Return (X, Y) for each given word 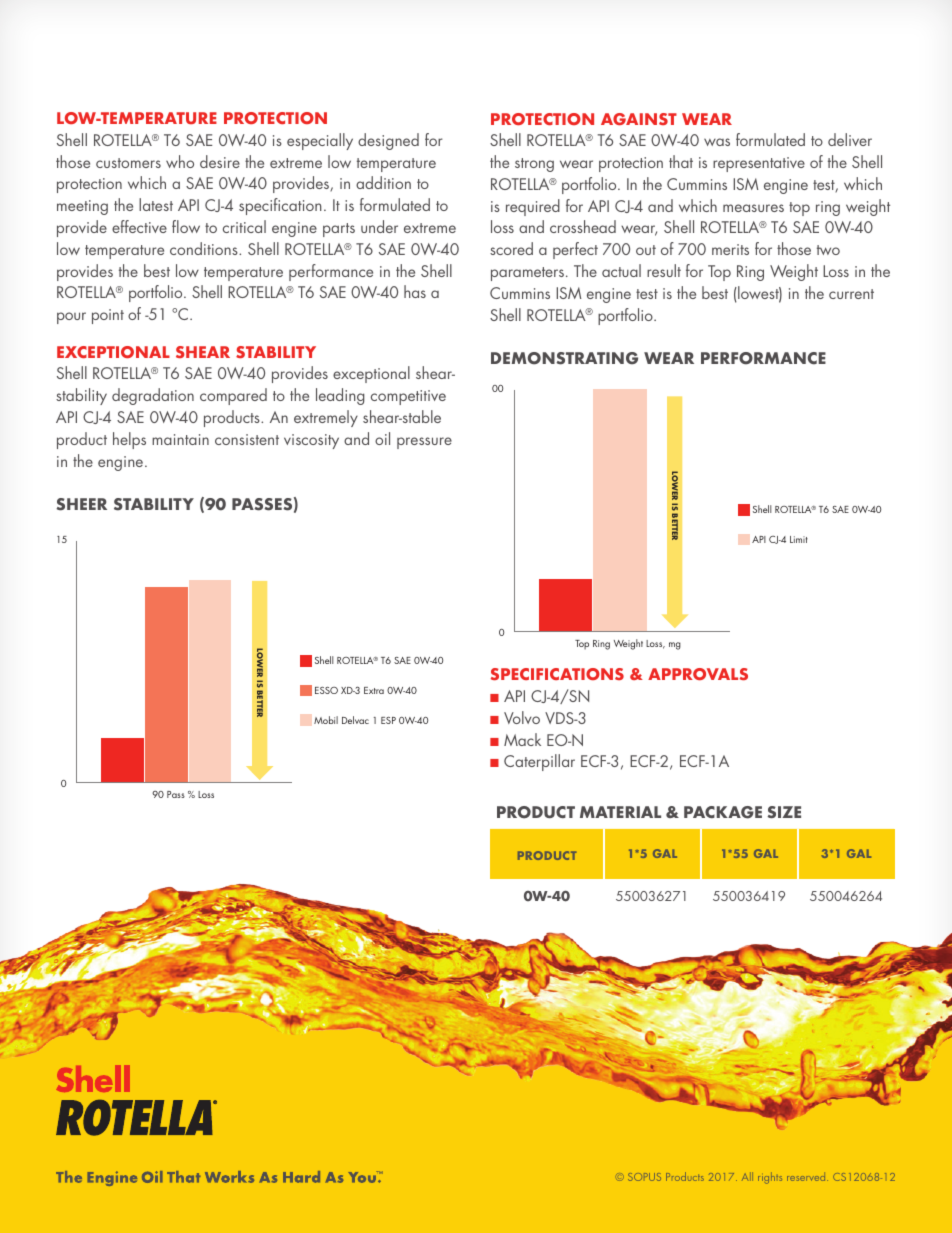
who (180, 161)
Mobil (326, 720)
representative (759, 164)
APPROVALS (698, 674)
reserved (807, 1176)
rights (770, 1178)
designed (388, 141)
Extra (374, 690)
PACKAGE (723, 812)
